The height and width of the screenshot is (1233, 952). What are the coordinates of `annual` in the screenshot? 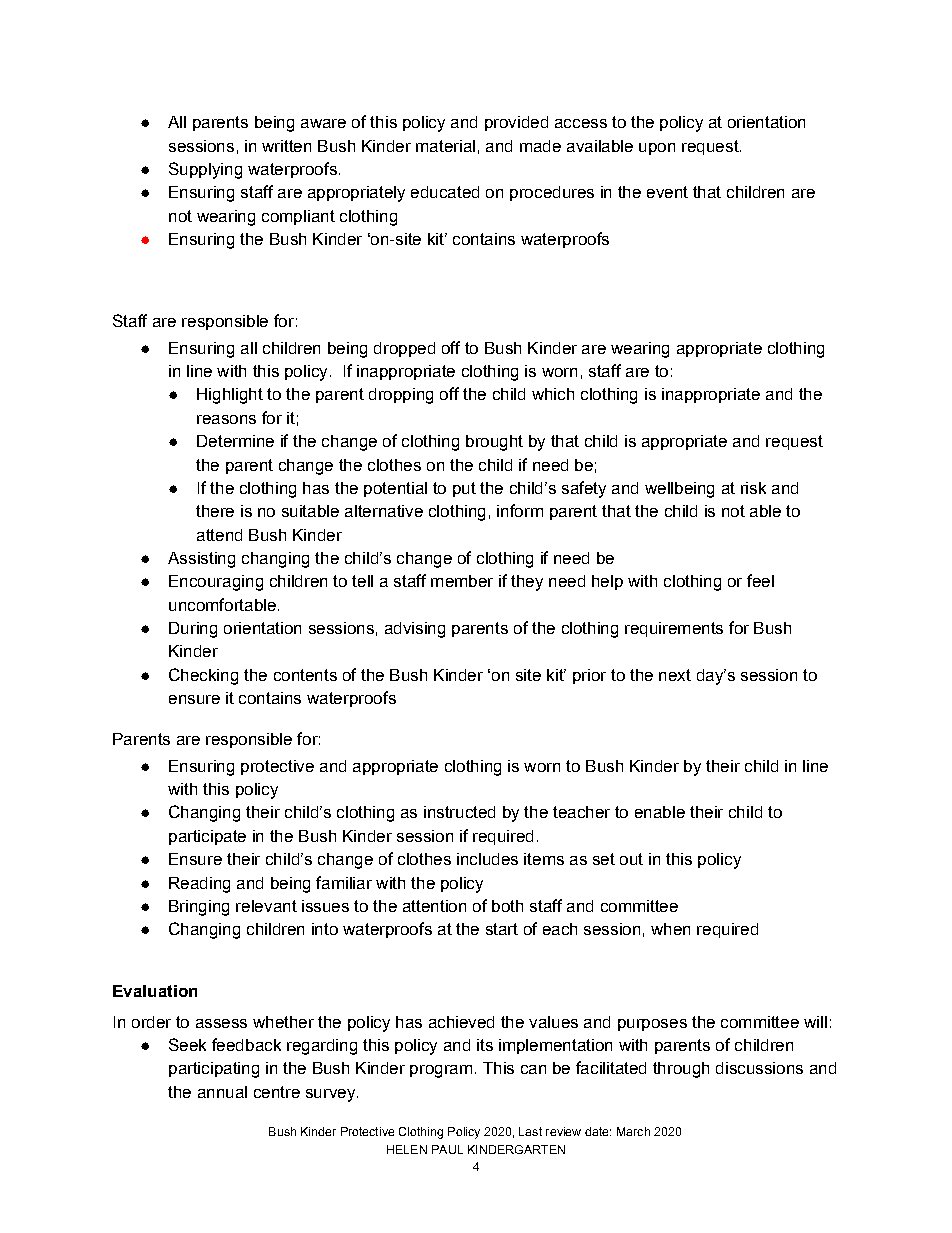 It's located at (222, 1092).
